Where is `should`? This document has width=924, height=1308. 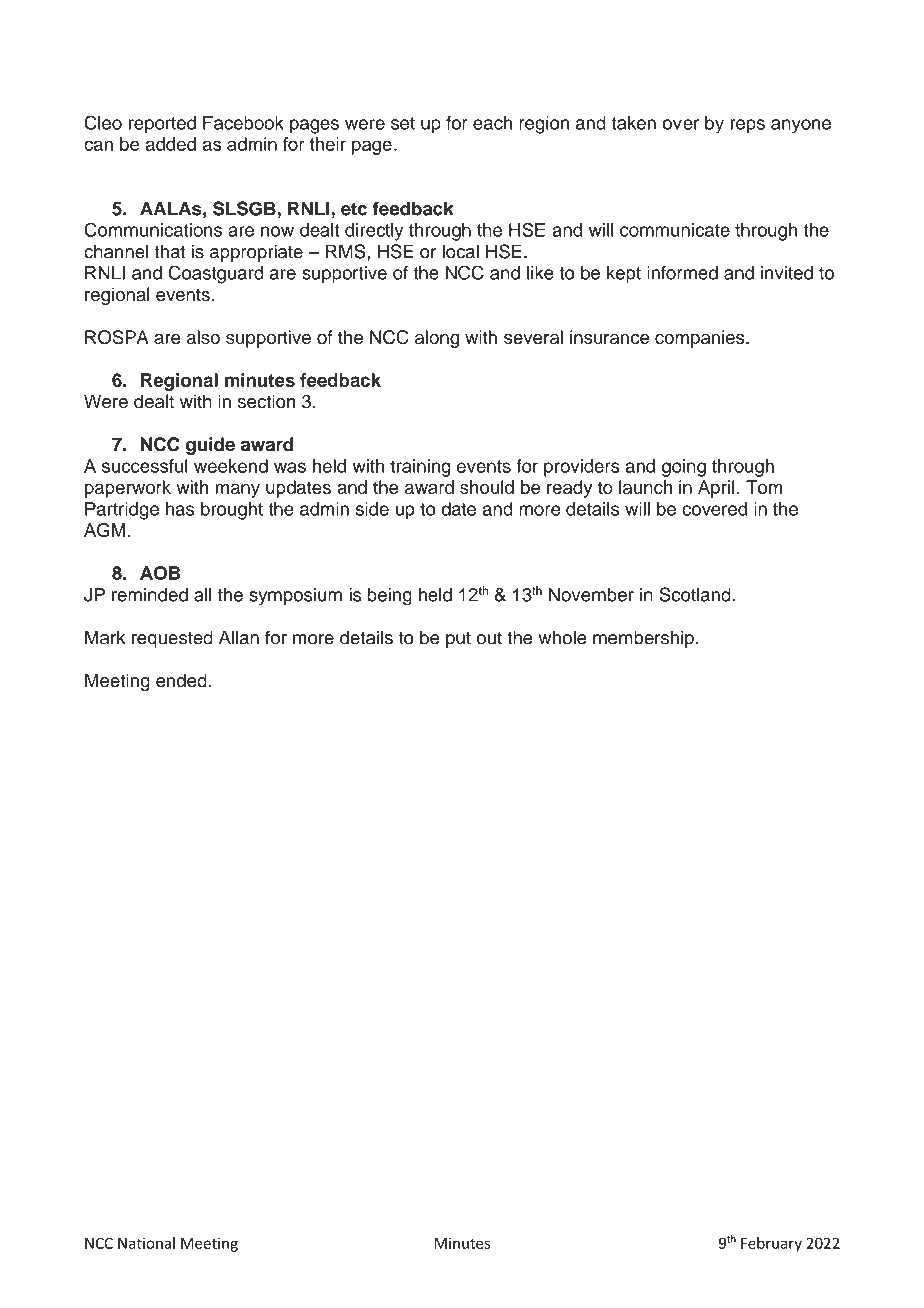
should is located at coordinates (487, 487).
